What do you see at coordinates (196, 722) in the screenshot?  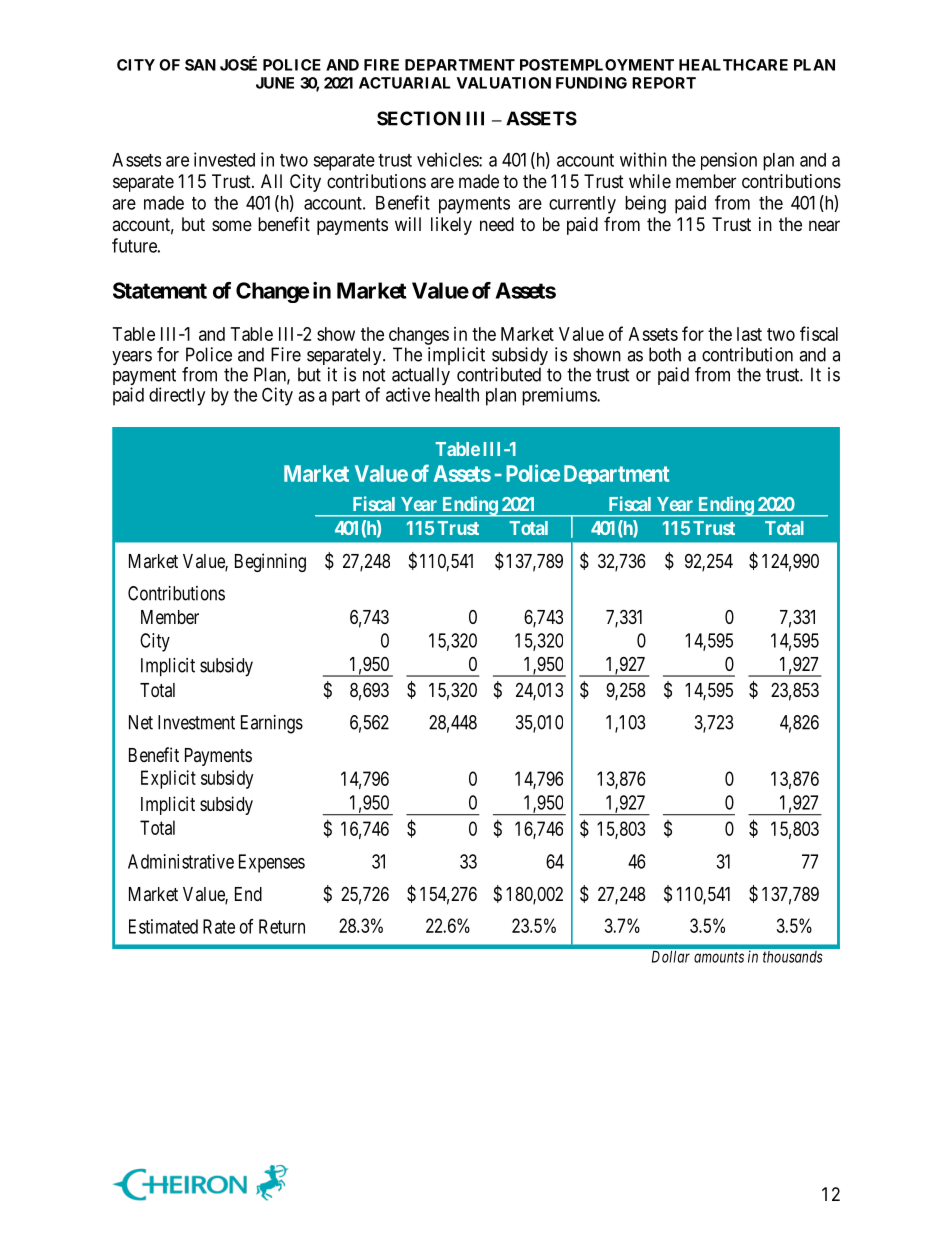 I see `Investment` at bounding box center [196, 722].
